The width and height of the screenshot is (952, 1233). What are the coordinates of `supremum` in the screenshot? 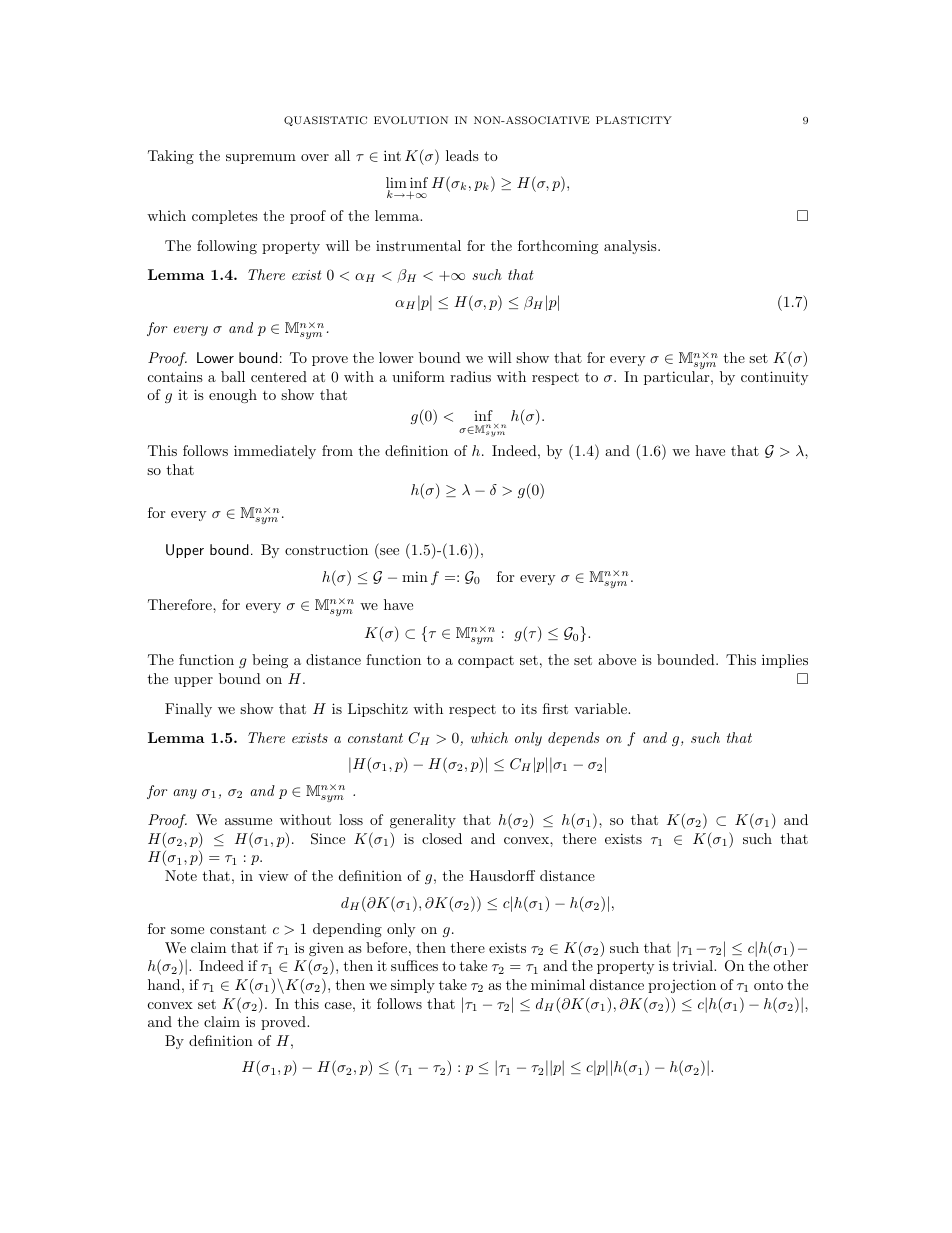 It's located at (261, 159).
